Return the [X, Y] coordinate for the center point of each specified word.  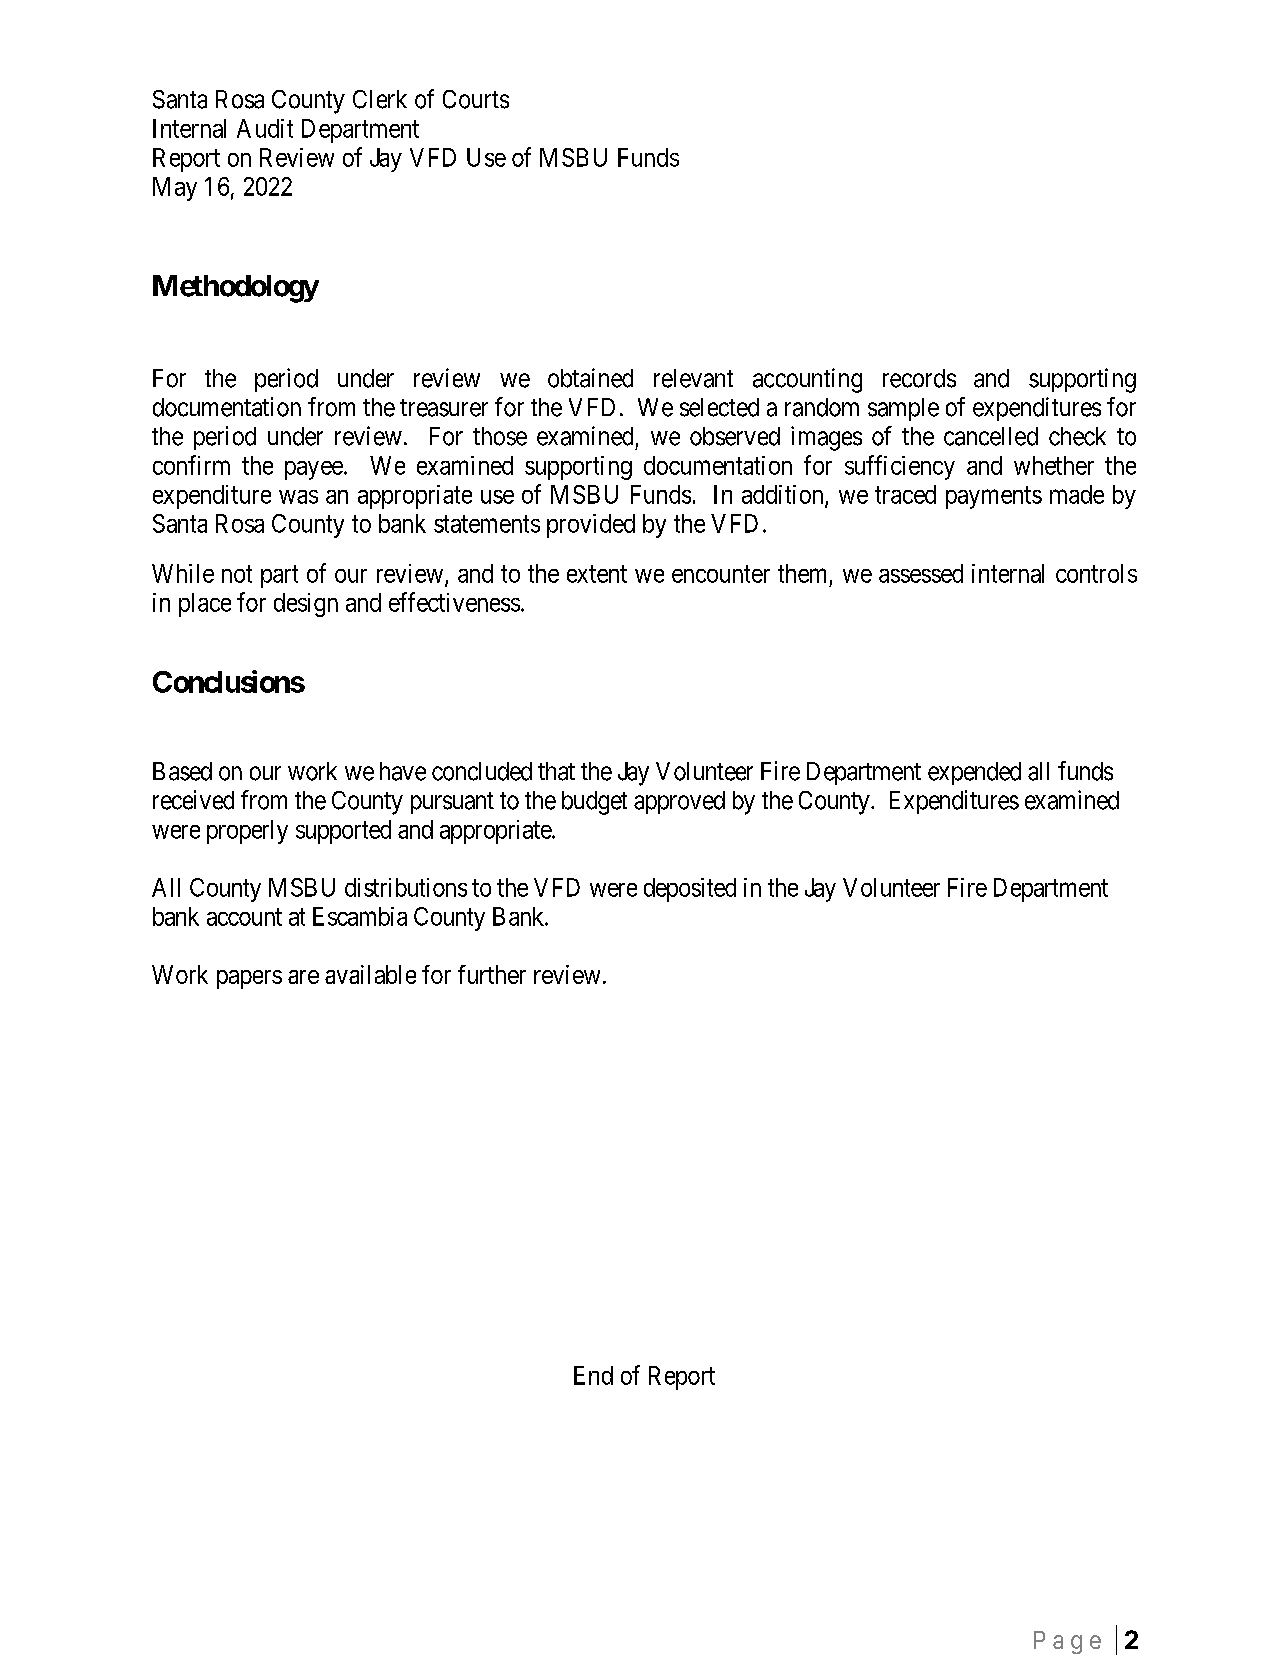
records [919, 378]
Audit [265, 128]
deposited [690, 890]
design [306, 605]
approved [679, 802]
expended [974, 773]
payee [314, 470]
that [556, 771]
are [303, 977]
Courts [476, 99]
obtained [590, 378]
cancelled [991, 436]
